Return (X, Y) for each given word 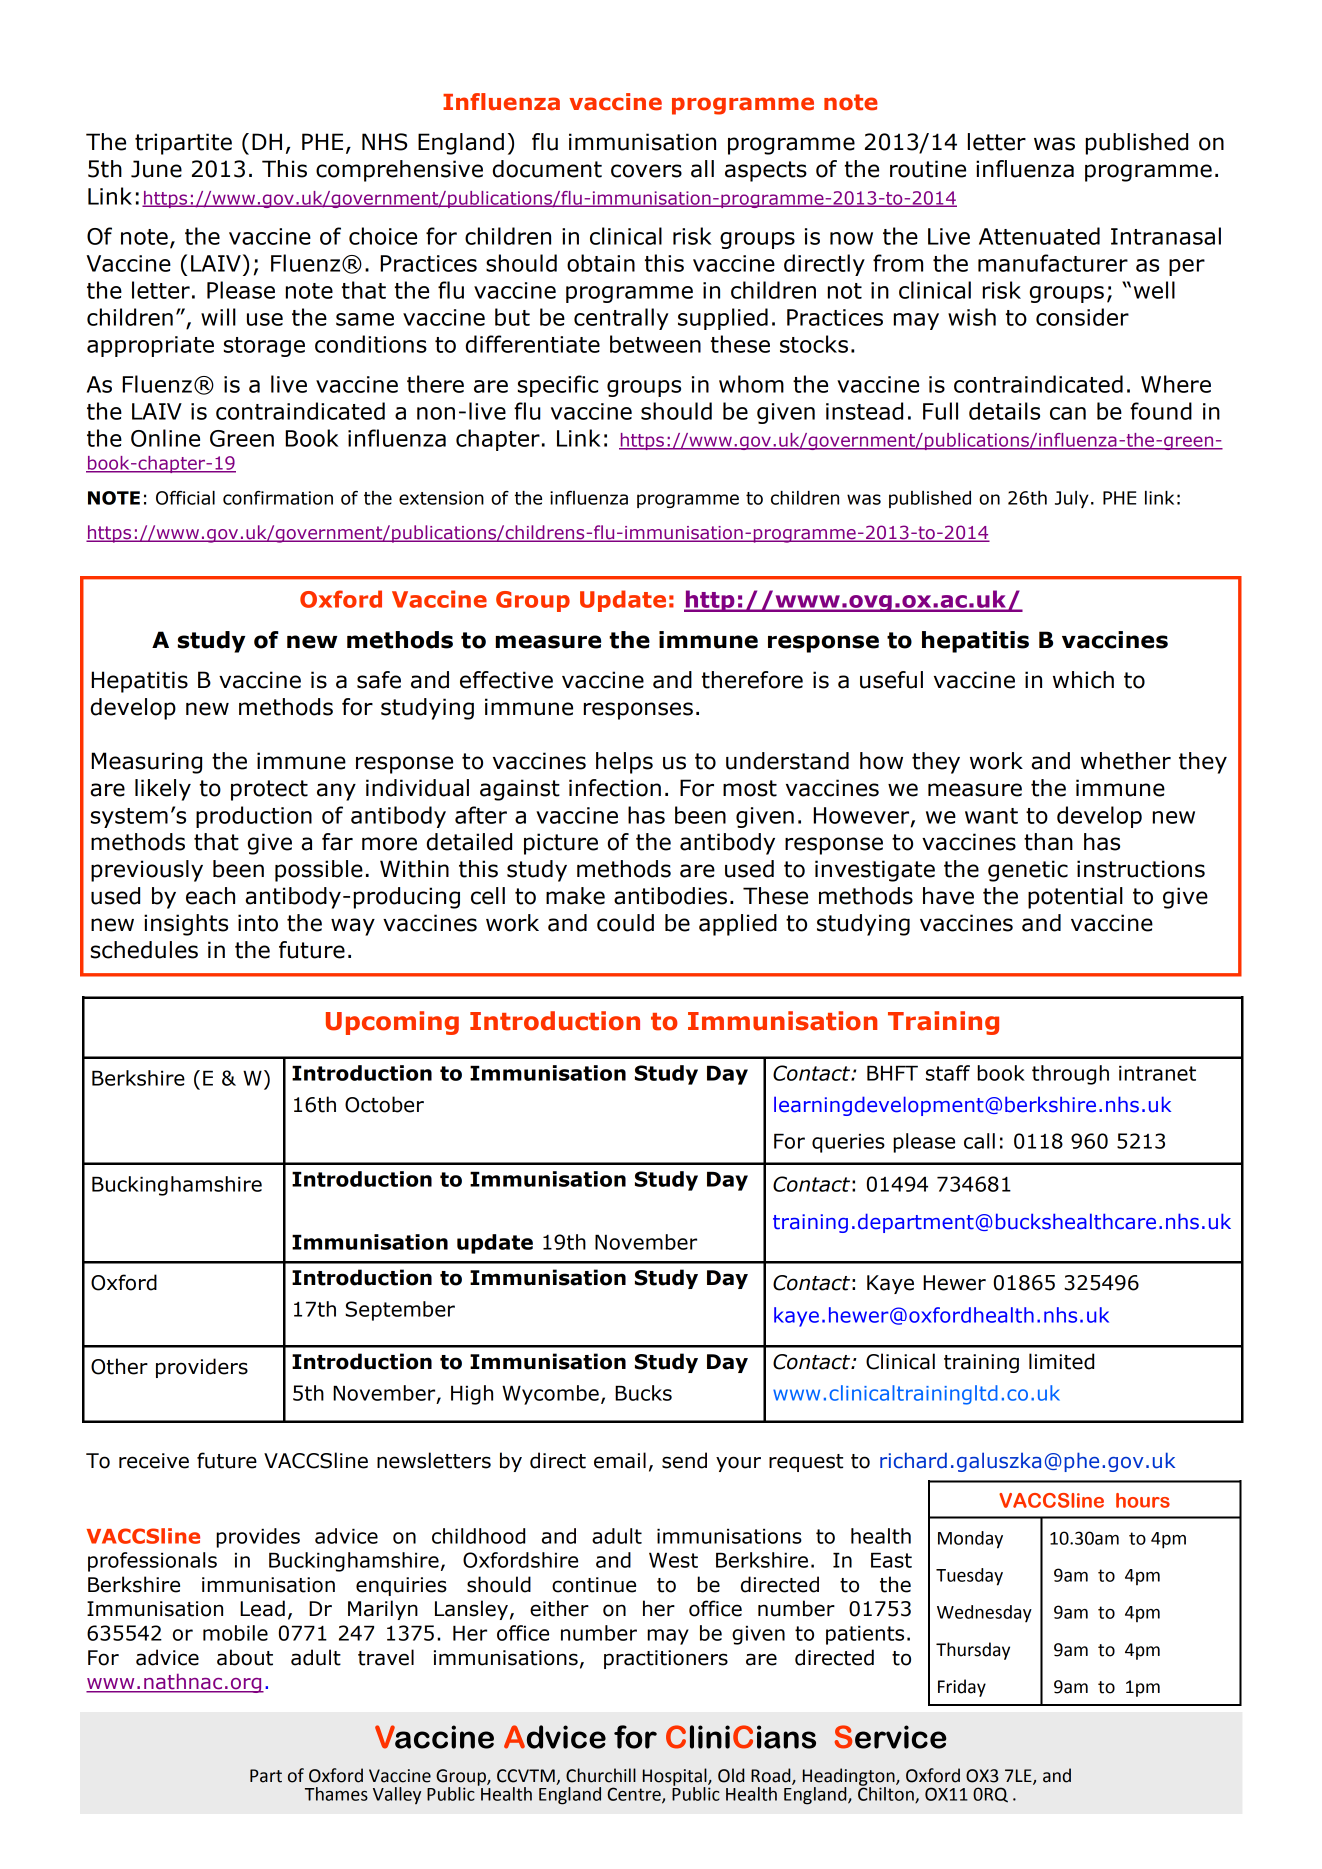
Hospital (676, 1778)
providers (202, 1368)
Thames (336, 1794)
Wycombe (550, 1395)
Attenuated (1039, 236)
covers (646, 171)
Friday (962, 1688)
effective (506, 680)
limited (1061, 1361)
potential (1075, 898)
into (258, 923)
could (625, 923)
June (156, 169)
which (1083, 680)
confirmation (278, 498)
